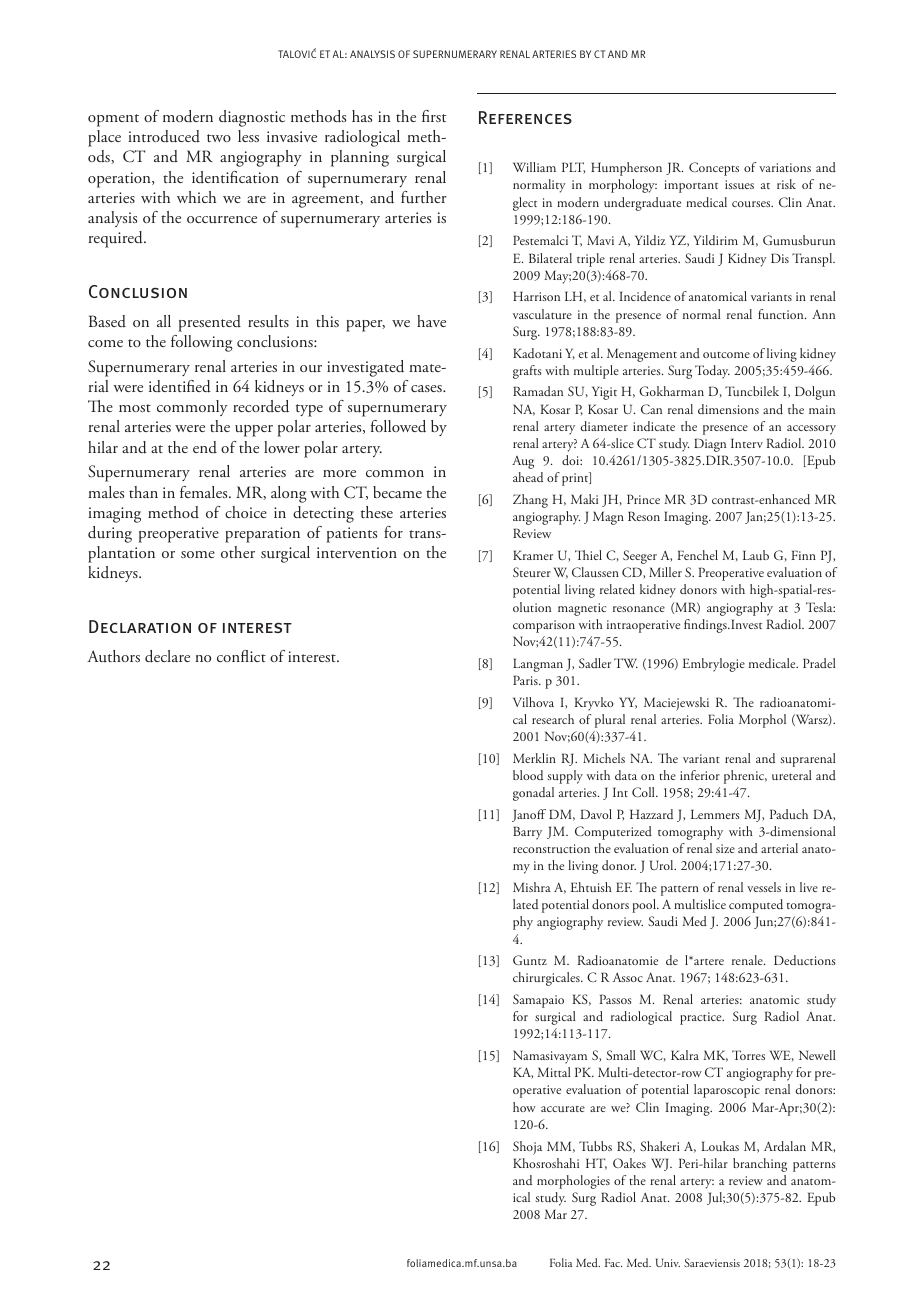 The image size is (924, 1308). Describe the element at coordinates (434, 116) in the document. I see `first` at that location.
